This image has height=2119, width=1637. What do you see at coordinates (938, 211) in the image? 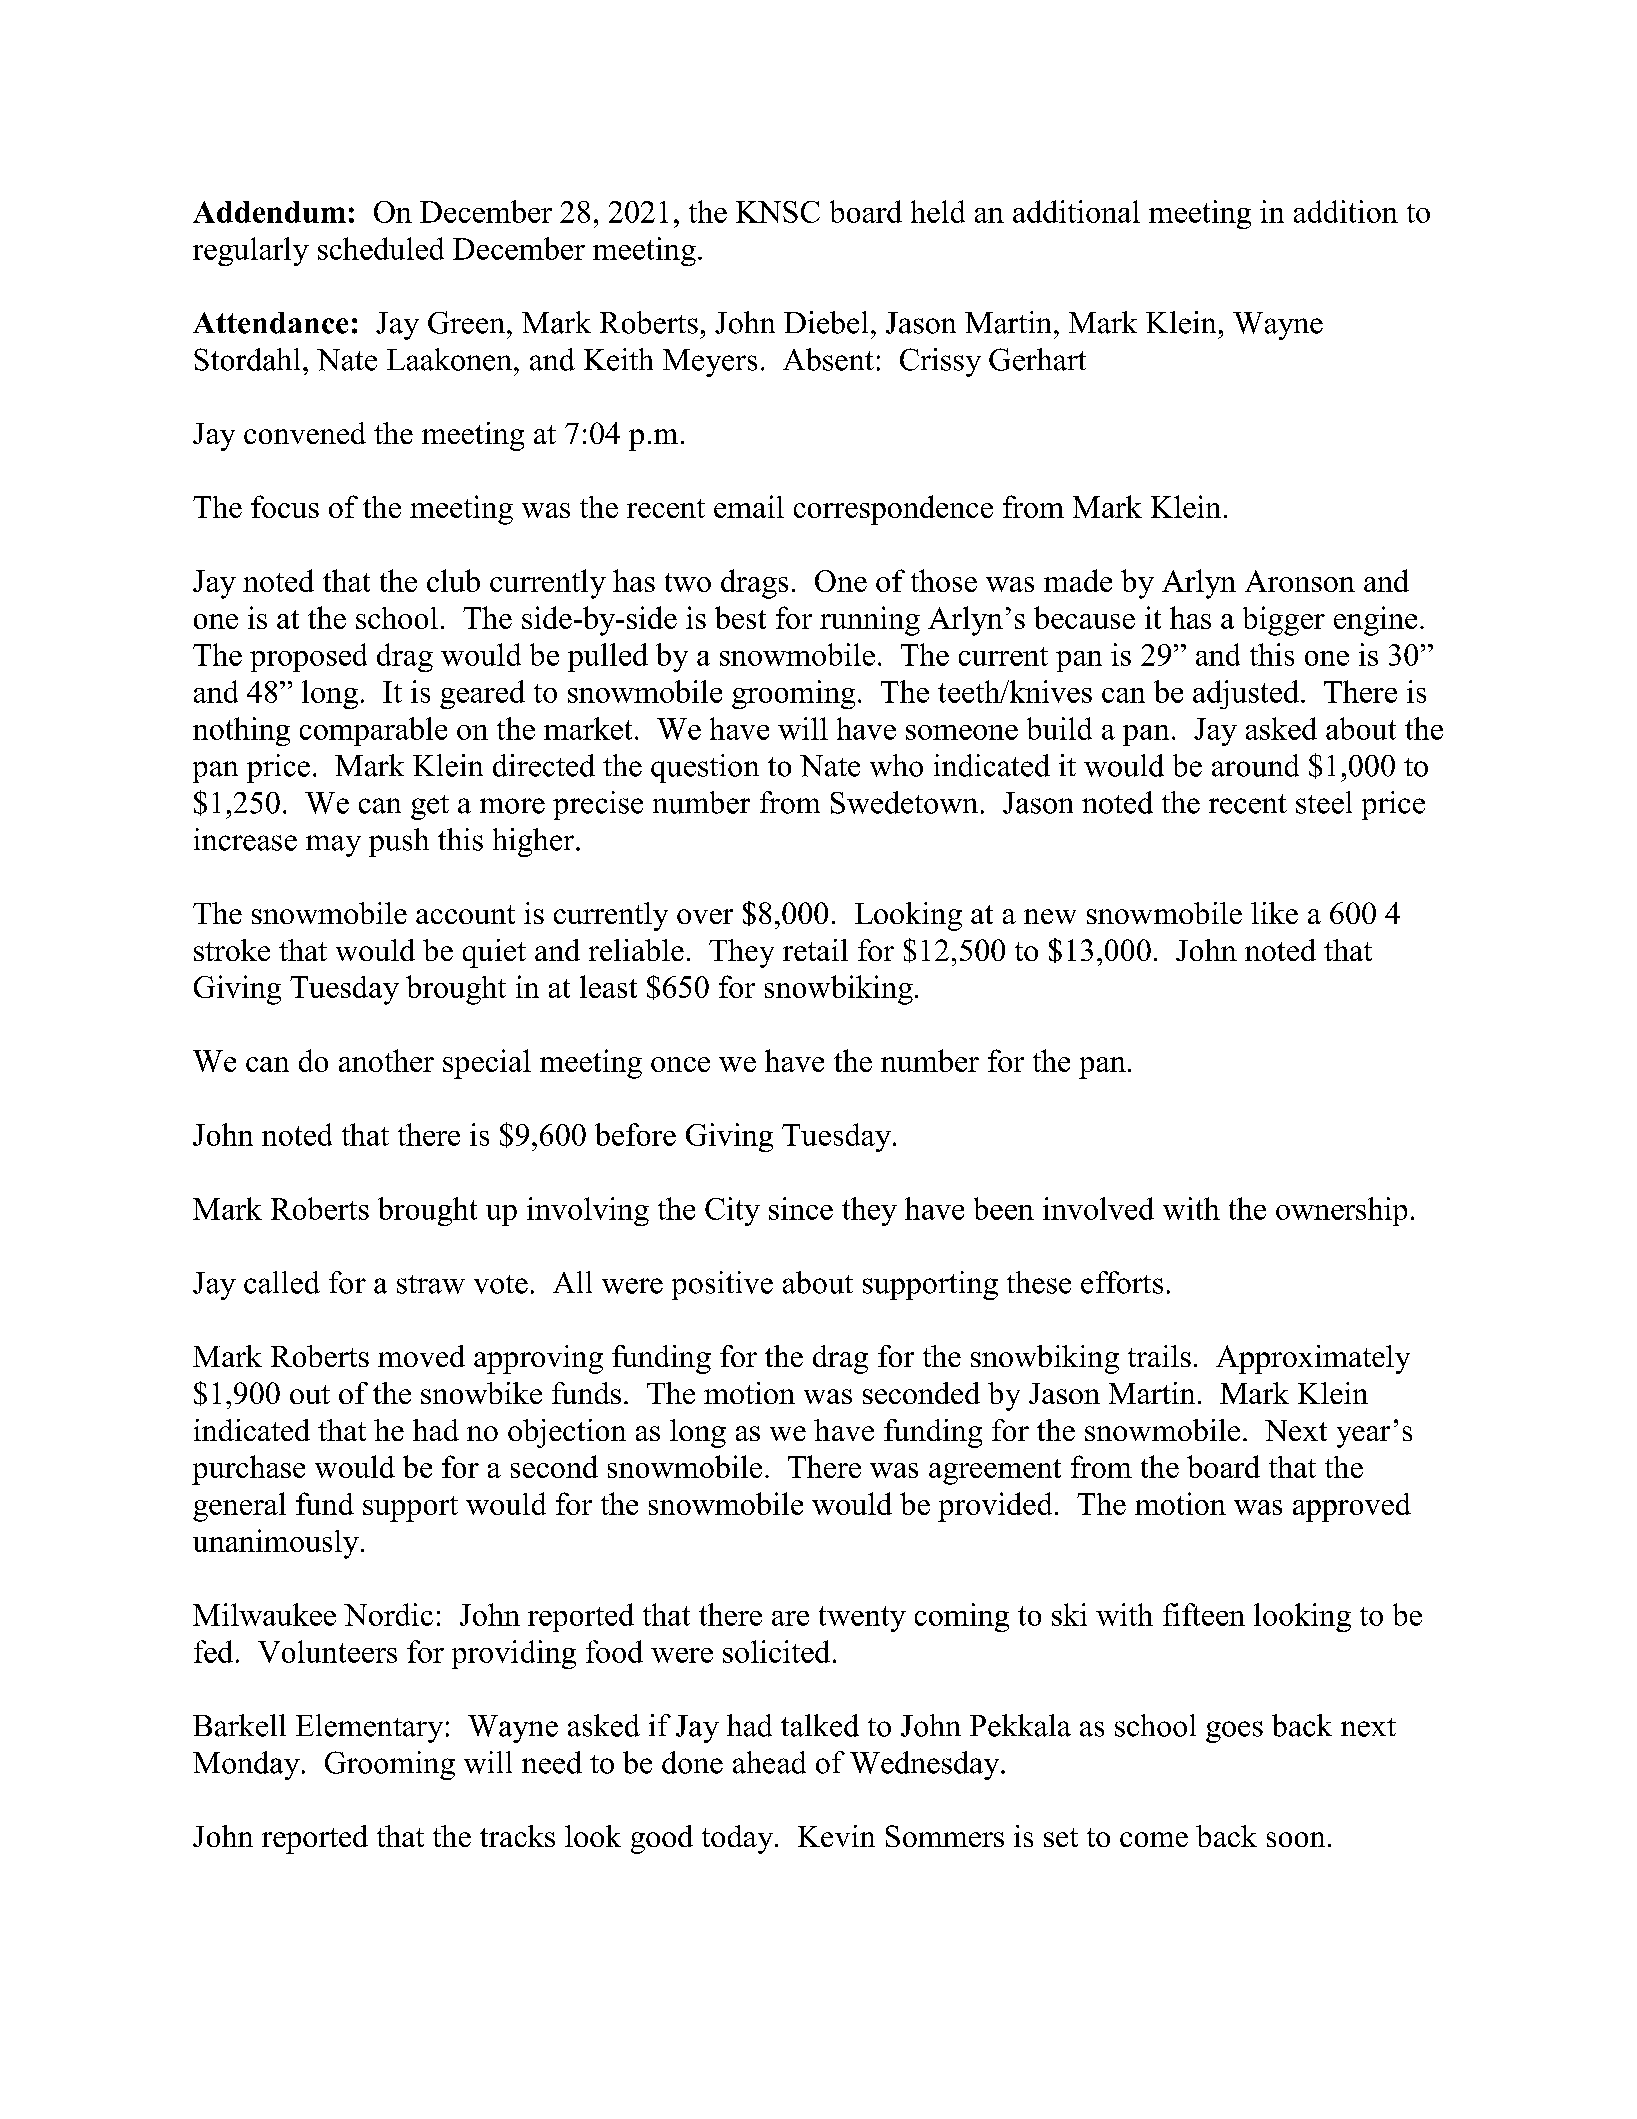
I see `held` at bounding box center [938, 211].
